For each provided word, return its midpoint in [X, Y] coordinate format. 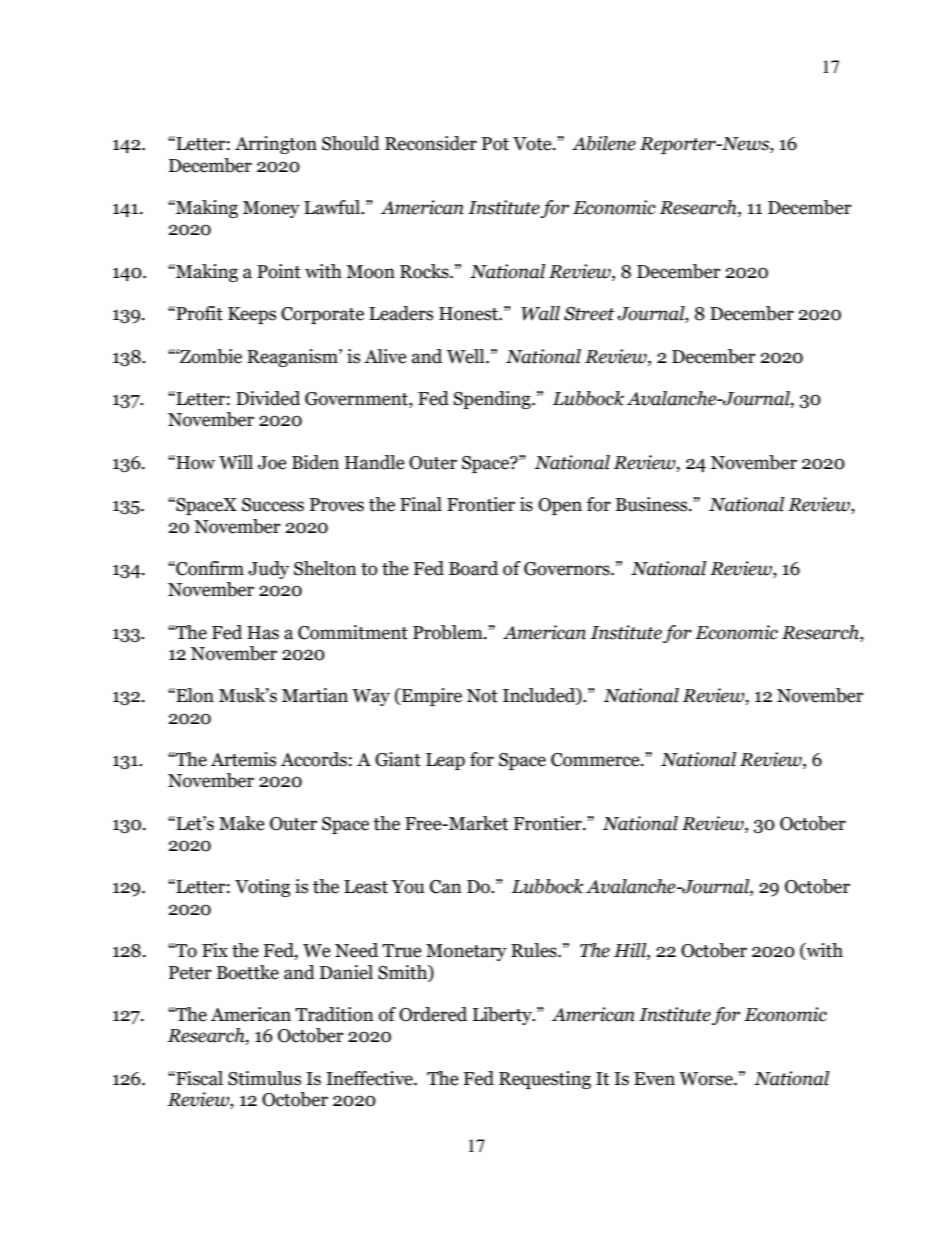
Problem [449, 632]
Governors [568, 569]
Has [263, 633]
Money [271, 209]
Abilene [604, 143]
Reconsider [431, 143]
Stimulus [264, 1078]
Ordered [433, 1014]
